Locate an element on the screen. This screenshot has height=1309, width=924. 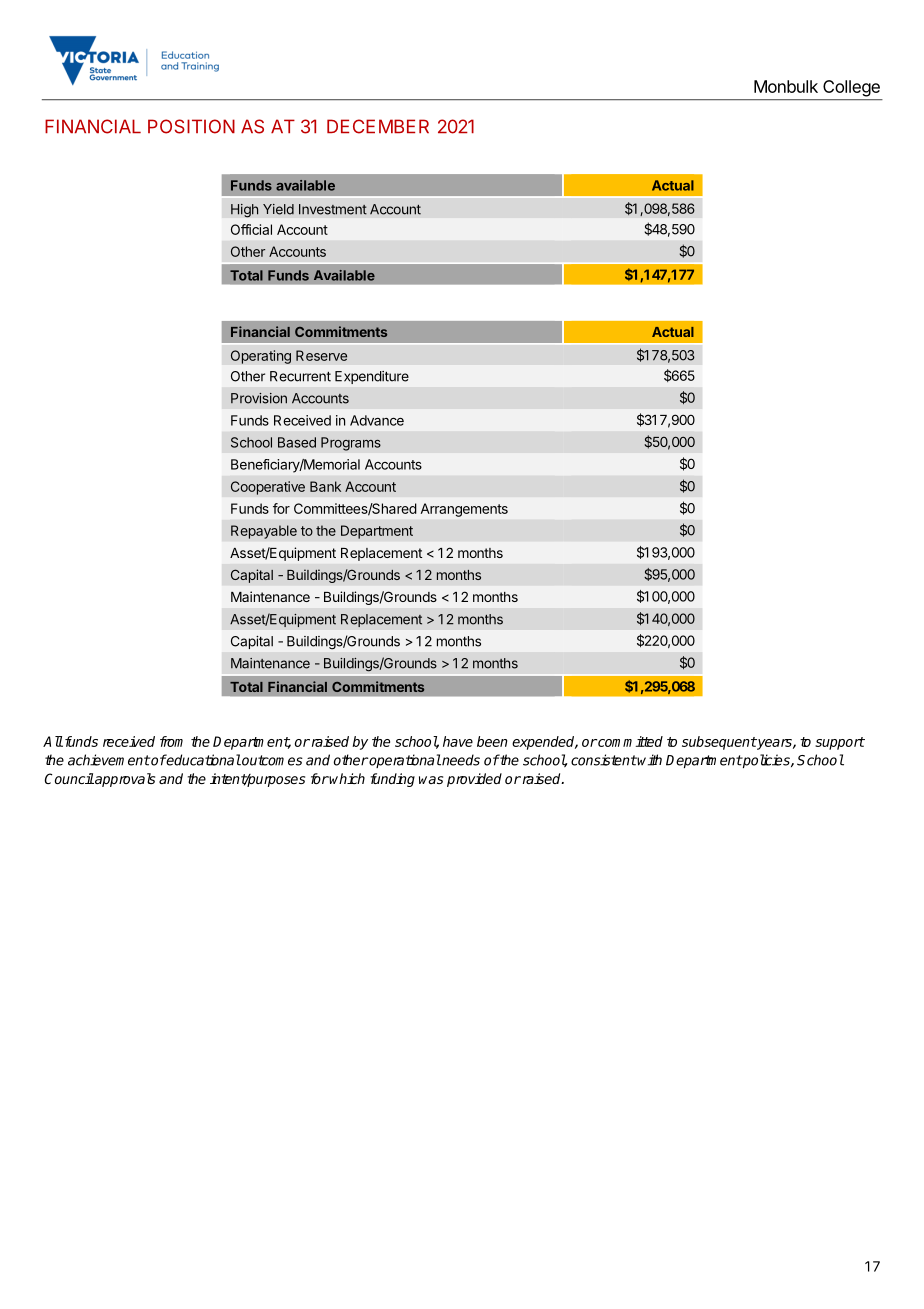
needs is located at coordinates (460, 760).
